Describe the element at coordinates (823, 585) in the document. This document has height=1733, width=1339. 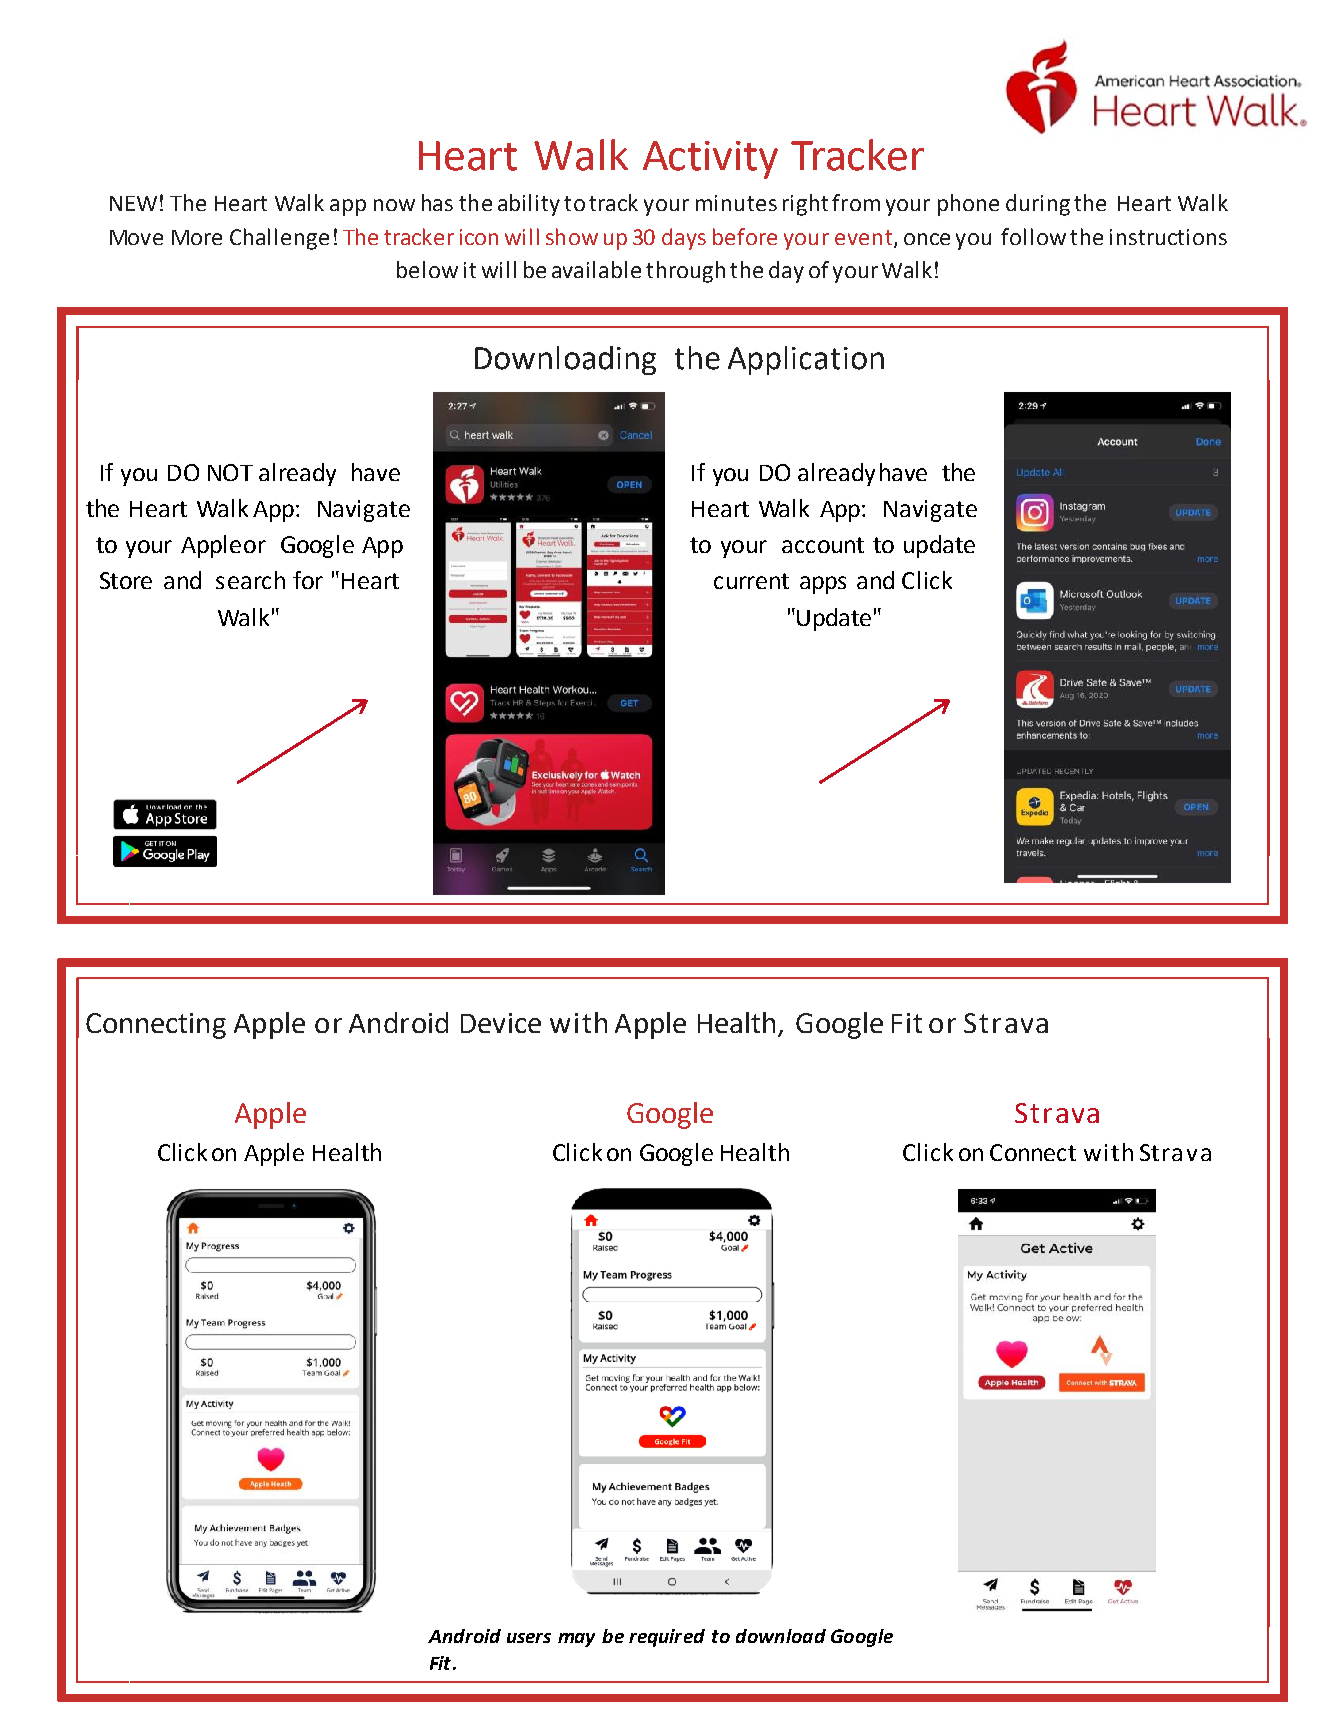
I see `apps` at that location.
